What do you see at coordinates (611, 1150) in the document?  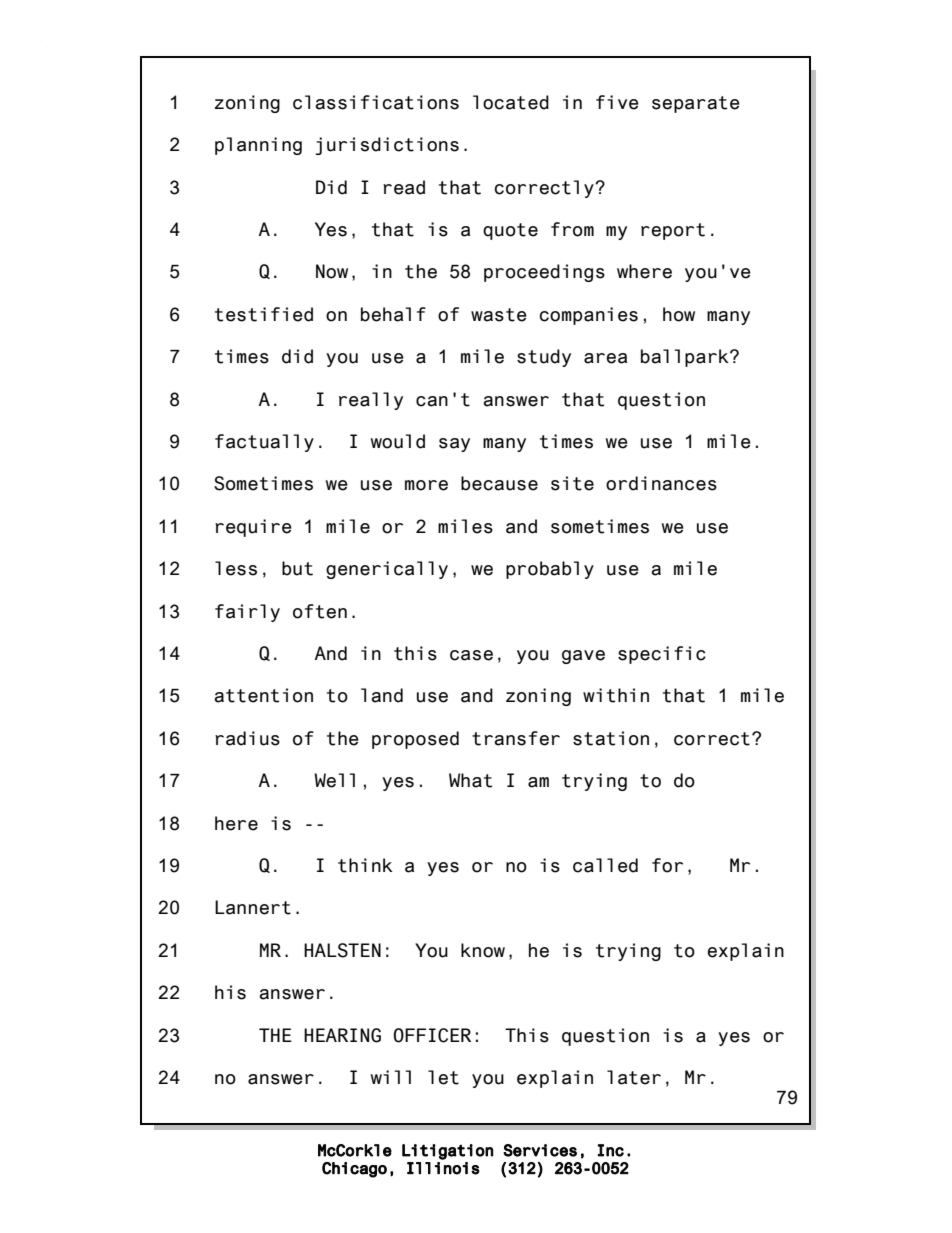 I see `Inc` at bounding box center [611, 1150].
